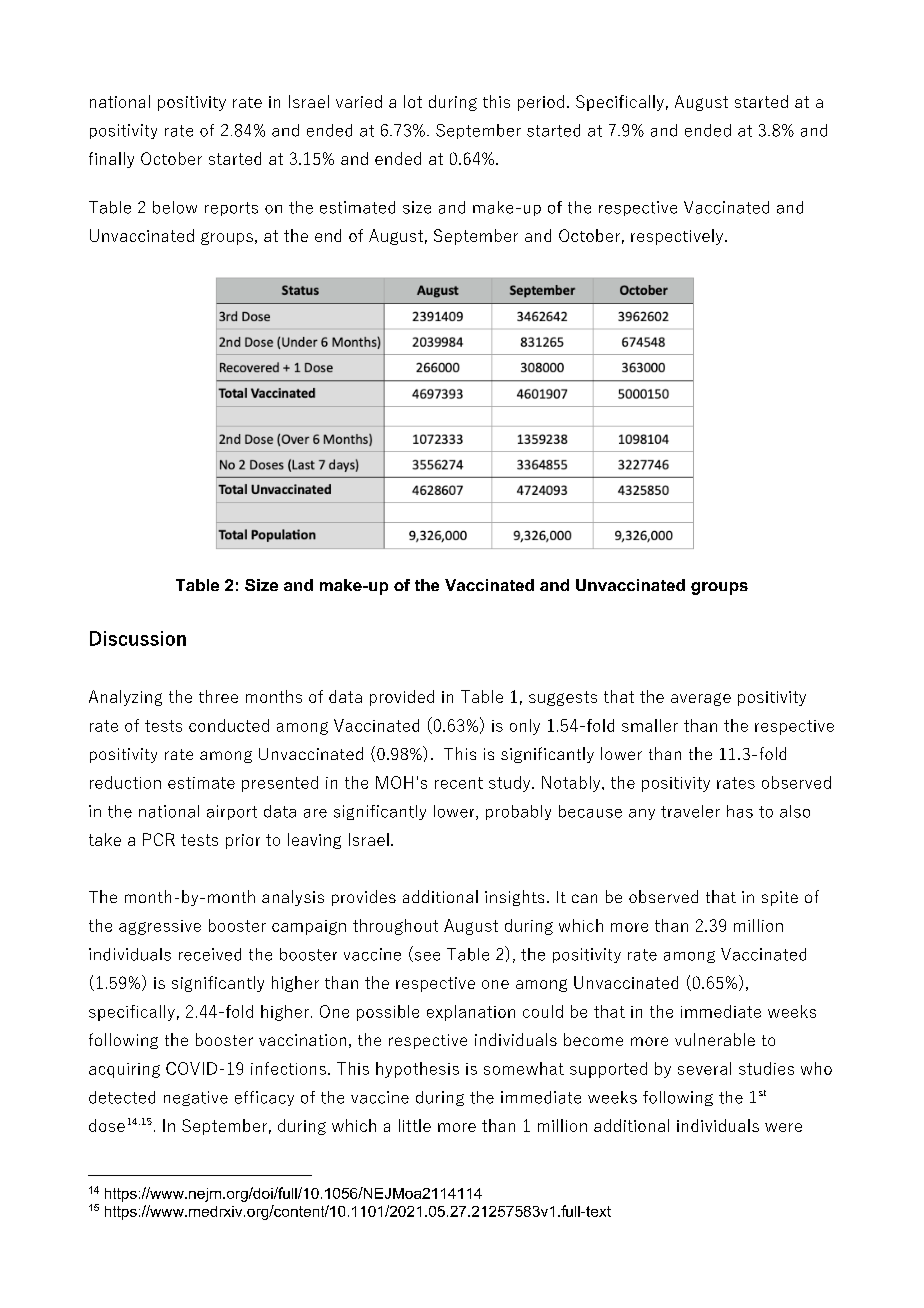 This screenshot has width=924, height=1308. Describe the element at coordinates (740, 811) in the screenshot. I see `has` at that location.
